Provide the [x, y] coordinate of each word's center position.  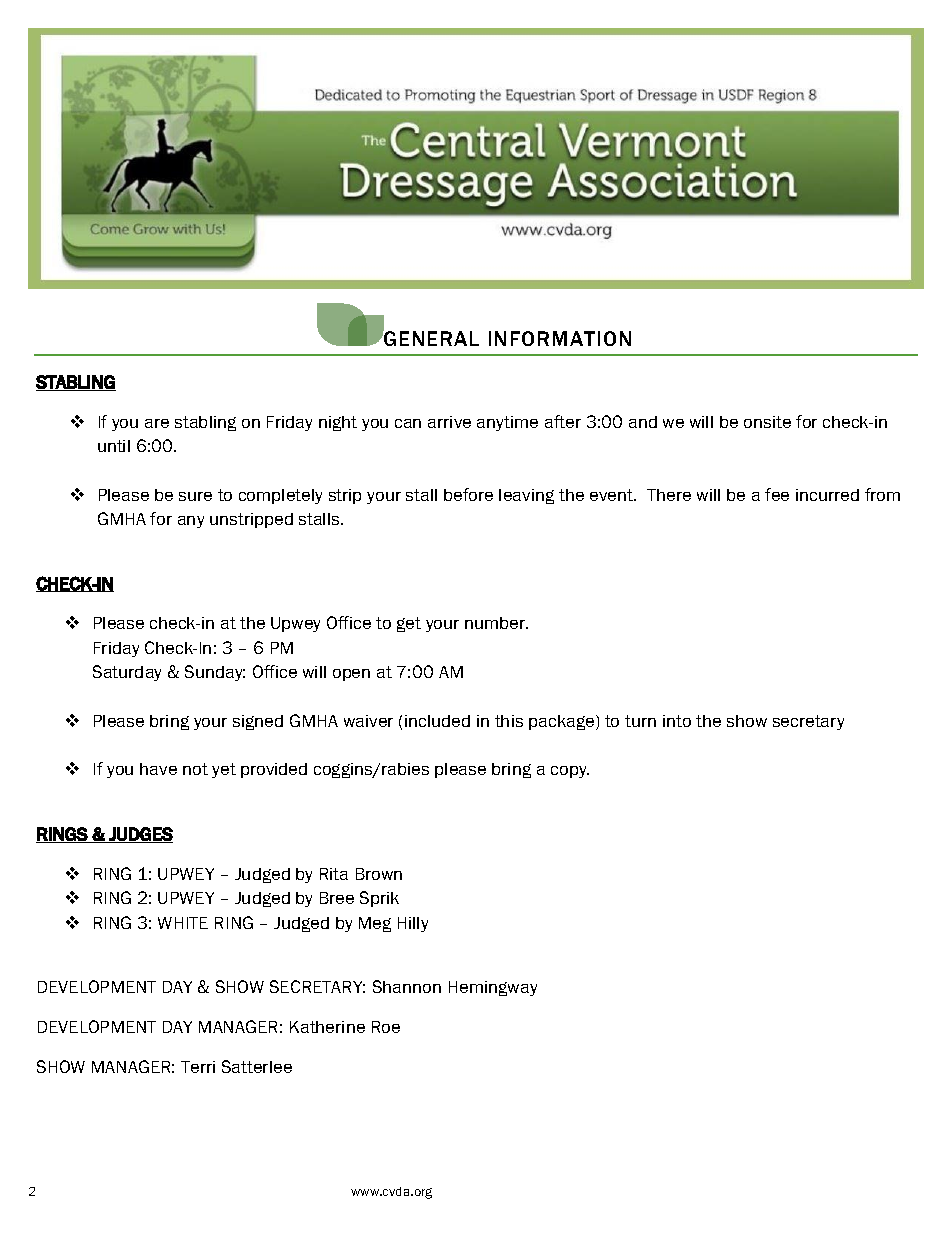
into [677, 721]
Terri [198, 1067]
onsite [767, 422]
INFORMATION [560, 338]
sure [195, 496]
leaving [526, 496]
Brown [379, 874]
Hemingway [493, 988]
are [157, 423]
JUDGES [140, 835]
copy [570, 772]
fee [777, 494]
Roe [386, 1027]
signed [258, 722]
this [509, 721]
